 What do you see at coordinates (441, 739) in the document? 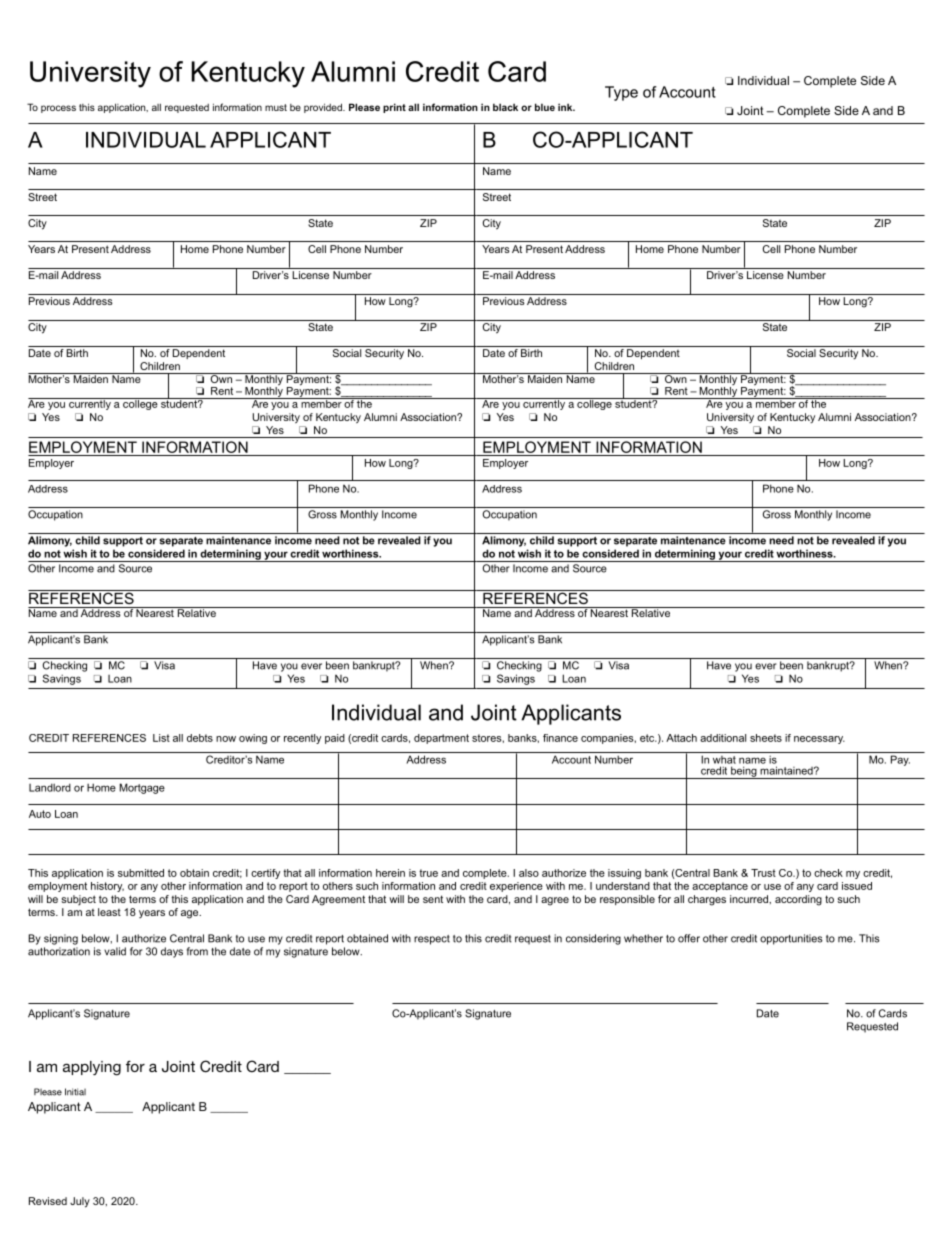
I see `department` at bounding box center [441, 739].
